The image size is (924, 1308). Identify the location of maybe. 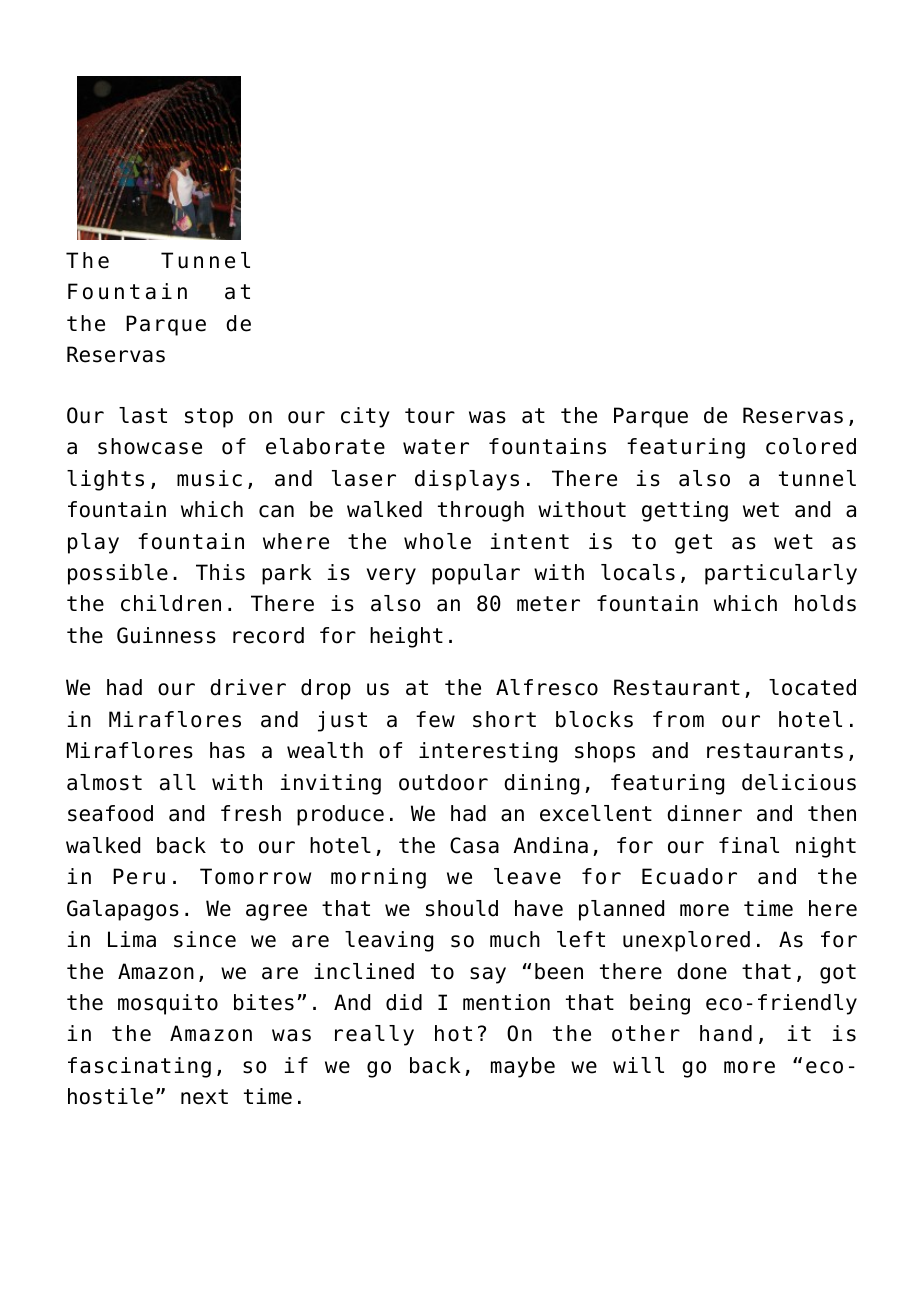
(523, 1067).
